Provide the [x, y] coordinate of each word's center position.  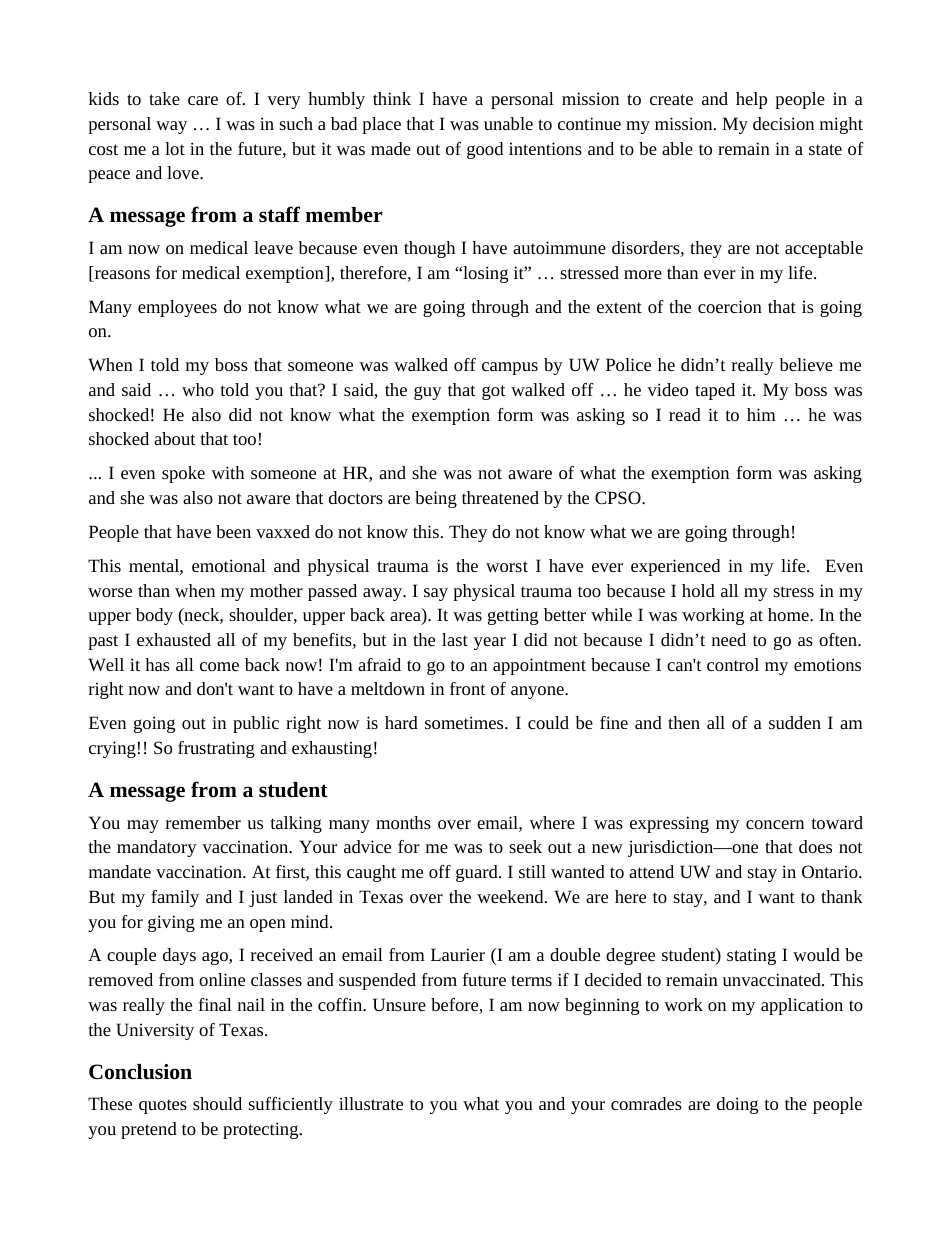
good [485, 150]
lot [175, 148]
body [154, 616]
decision [783, 123]
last [455, 639]
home [789, 614]
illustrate [371, 1103]
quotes [163, 1106]
